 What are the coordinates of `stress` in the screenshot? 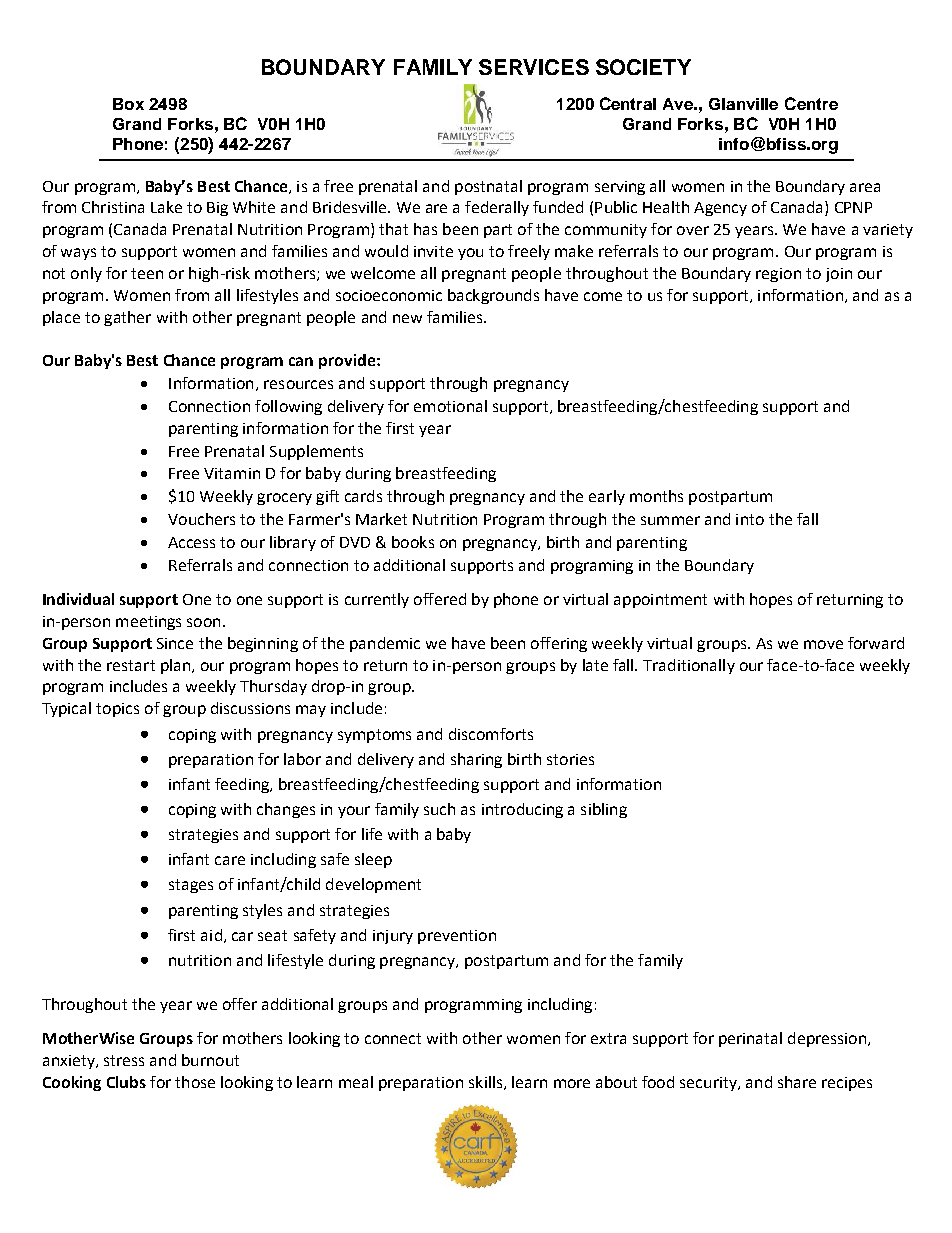 It's located at (124, 1060).
